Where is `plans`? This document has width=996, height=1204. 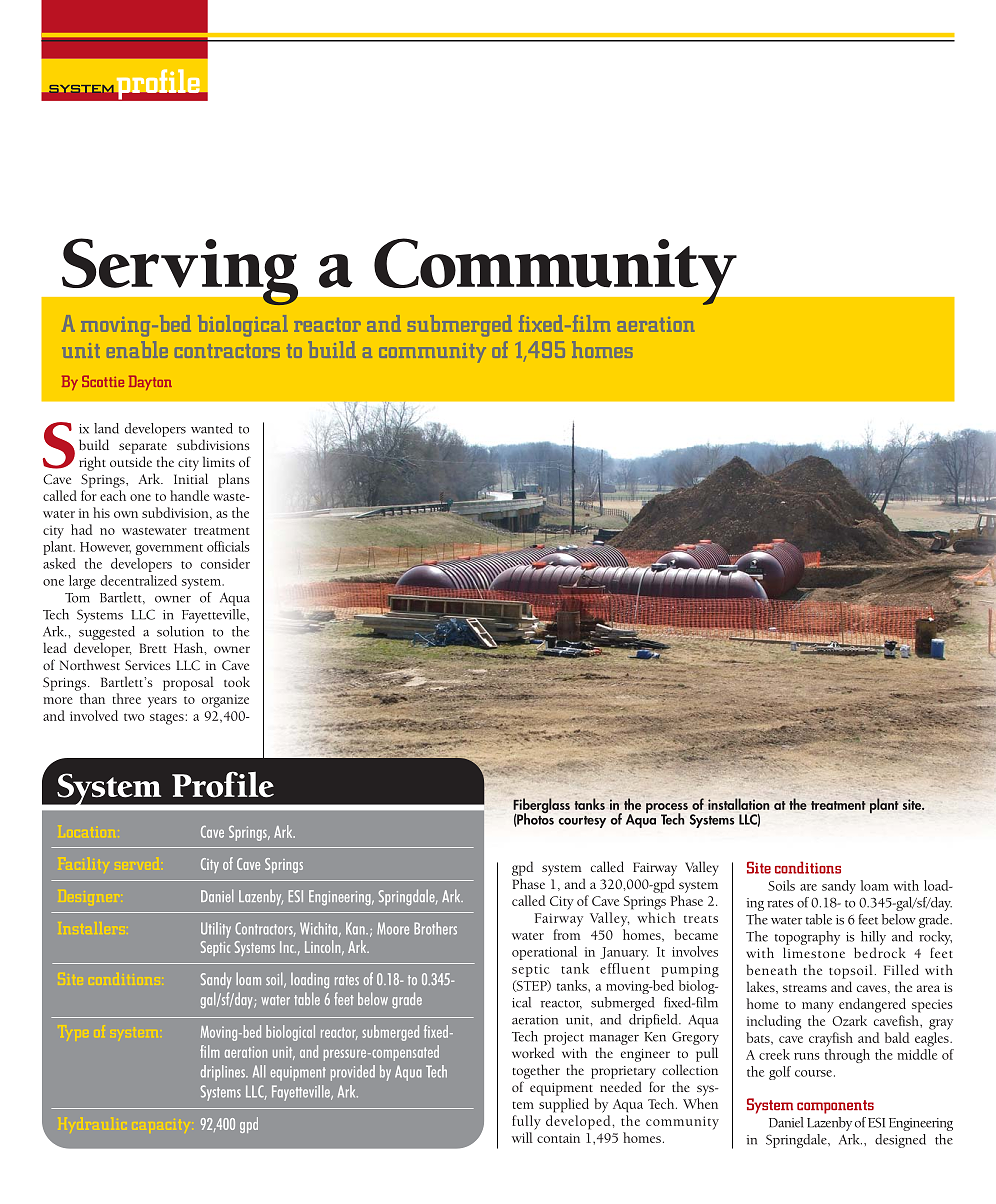 plans is located at coordinates (234, 480).
